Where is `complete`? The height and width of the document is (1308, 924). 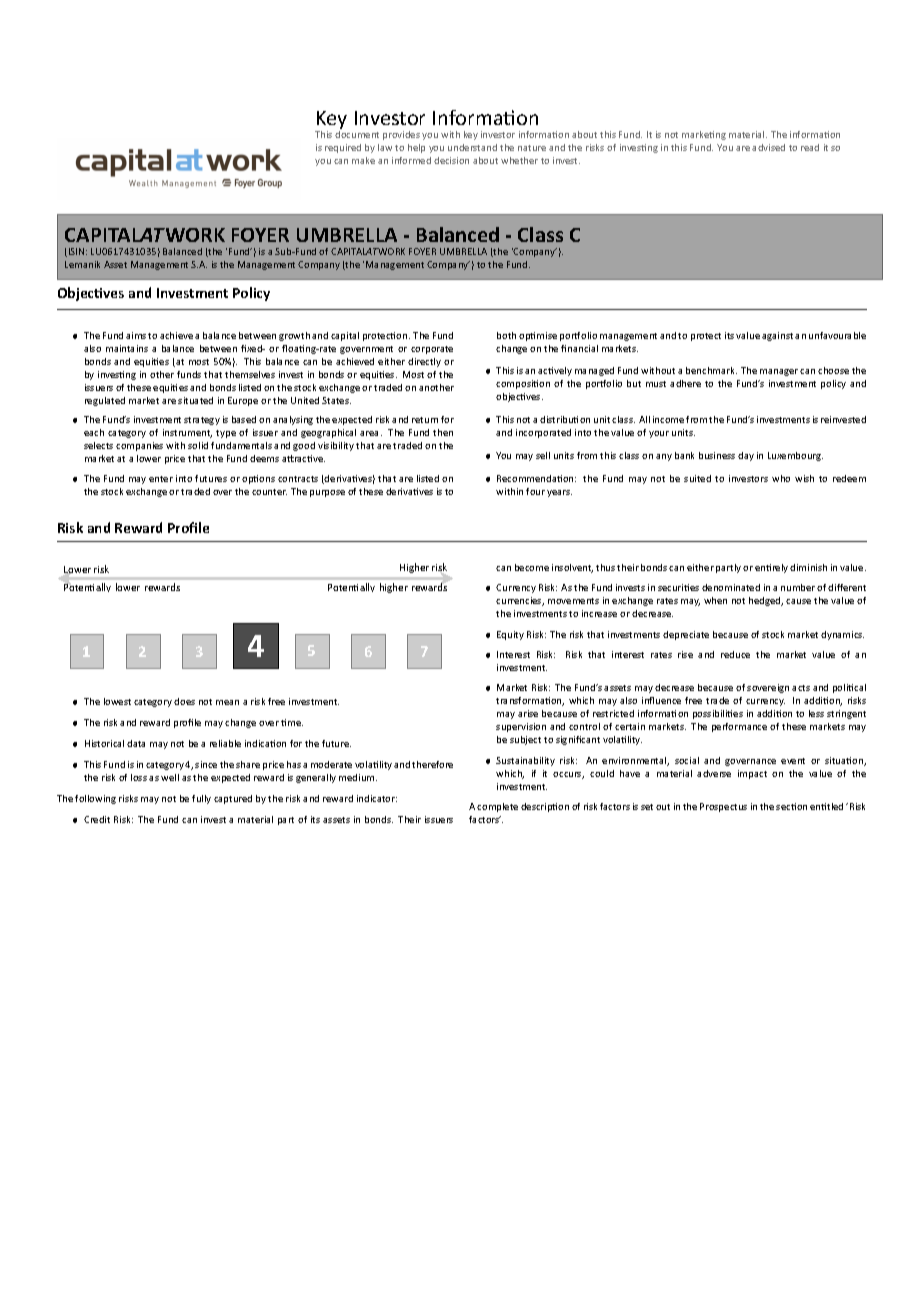
complete is located at coordinates (497, 807).
